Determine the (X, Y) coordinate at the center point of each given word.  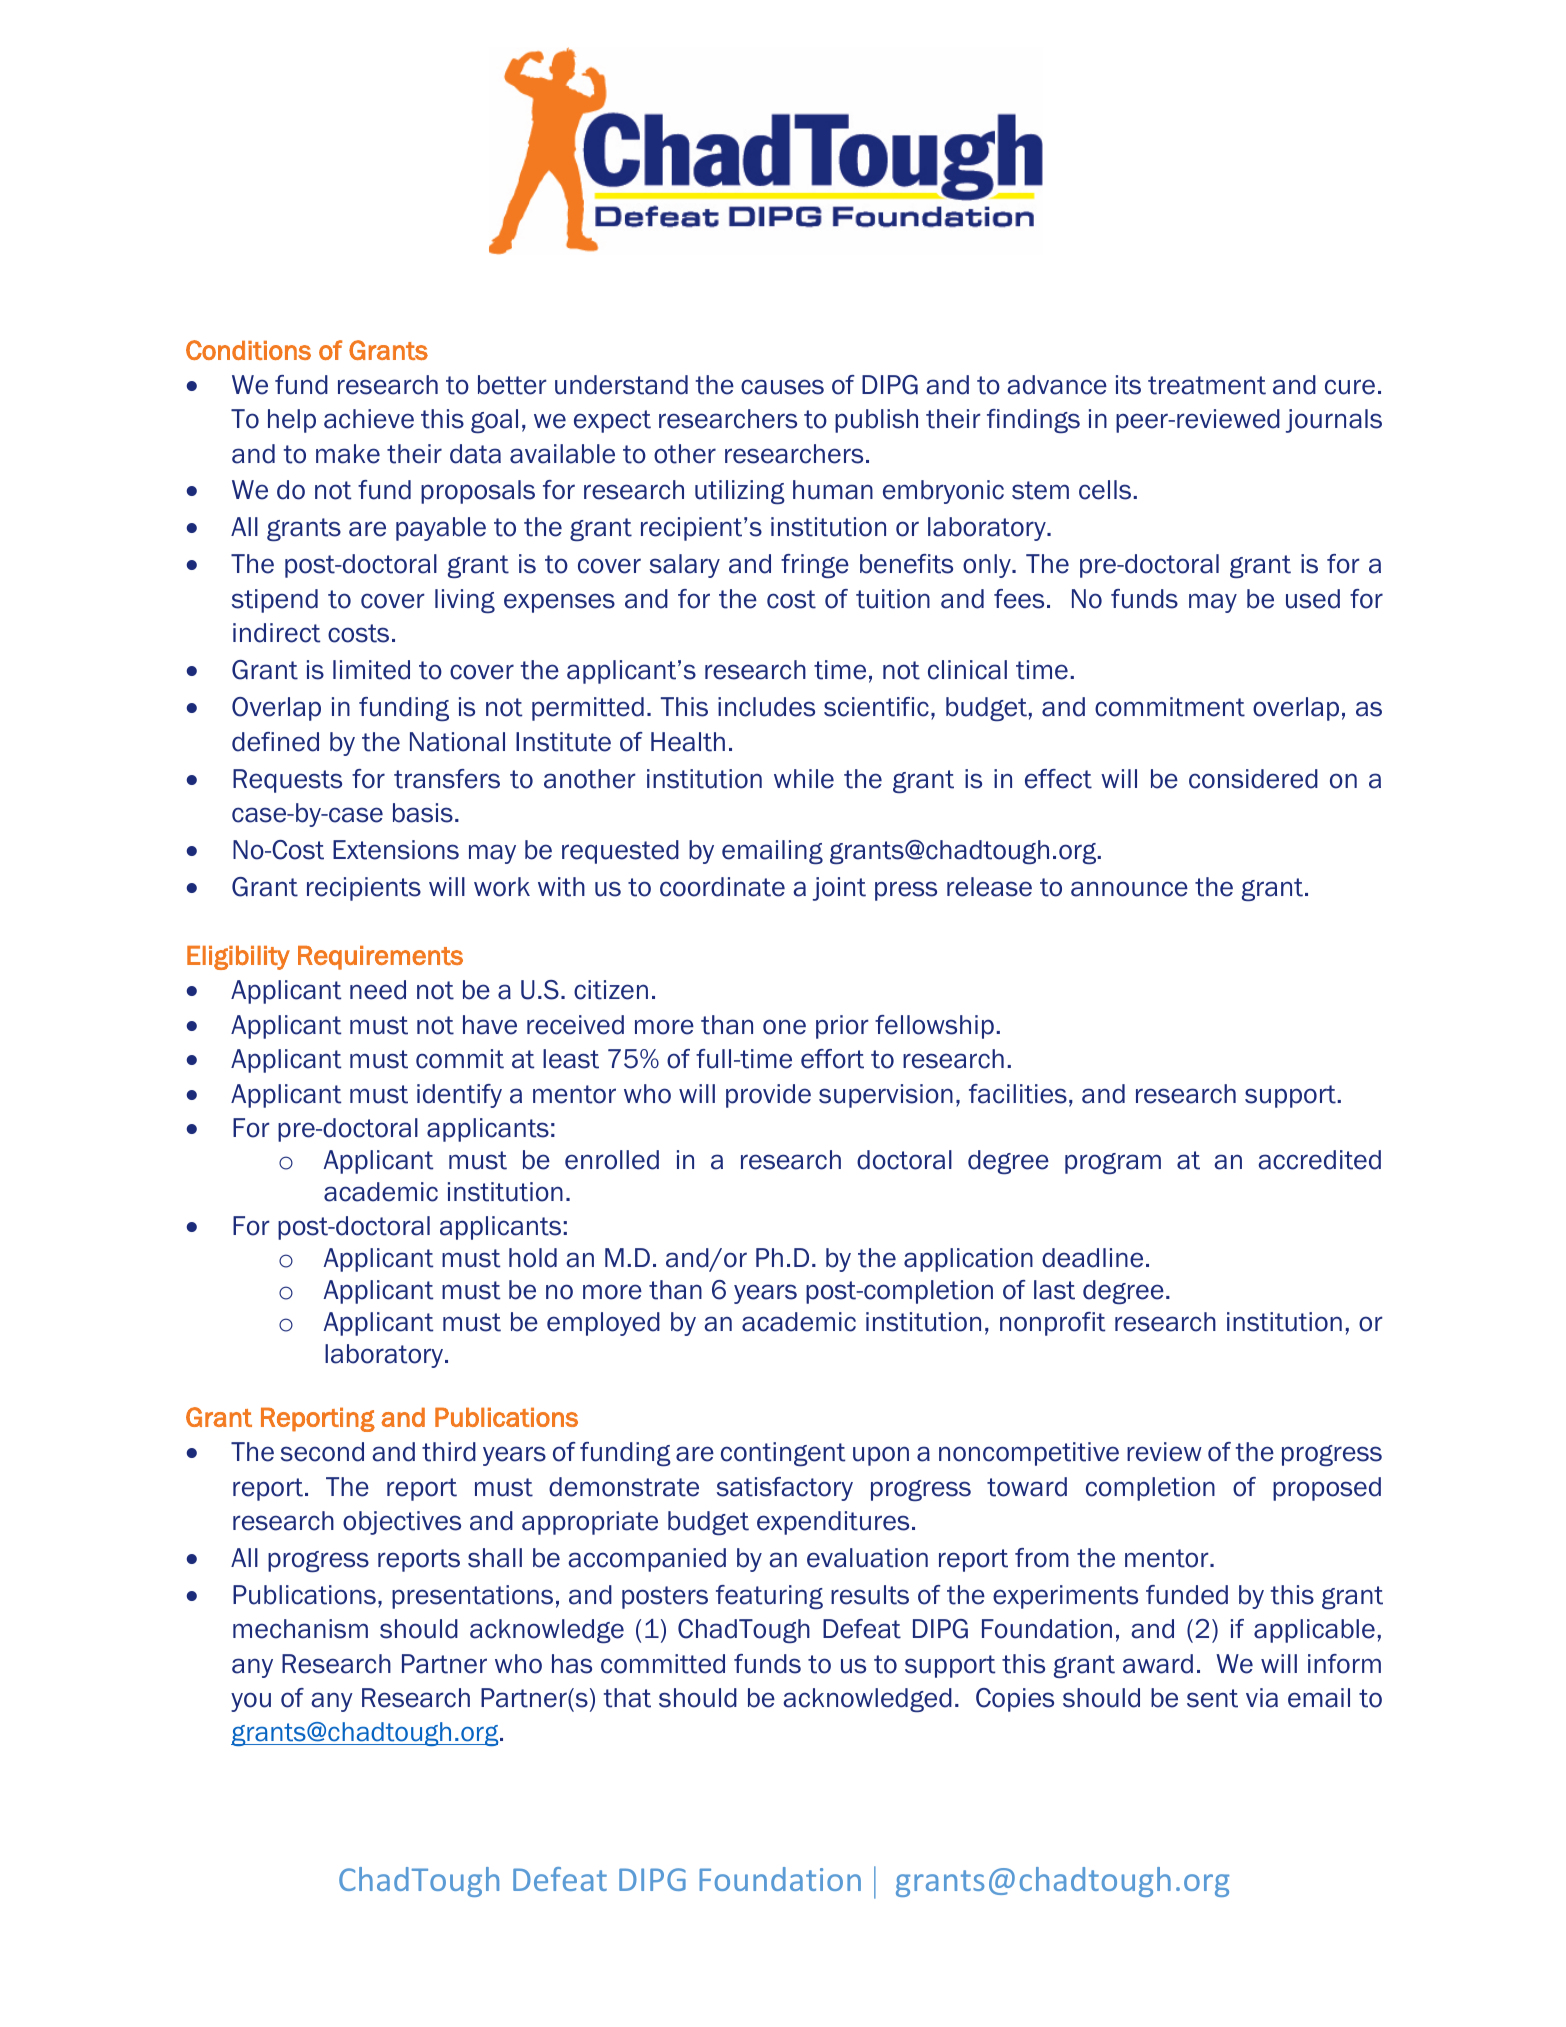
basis (423, 813)
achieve (369, 419)
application (968, 1260)
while (804, 779)
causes (782, 387)
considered (1253, 779)
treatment (1207, 385)
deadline (1092, 1258)
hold (533, 1258)
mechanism (300, 1629)
